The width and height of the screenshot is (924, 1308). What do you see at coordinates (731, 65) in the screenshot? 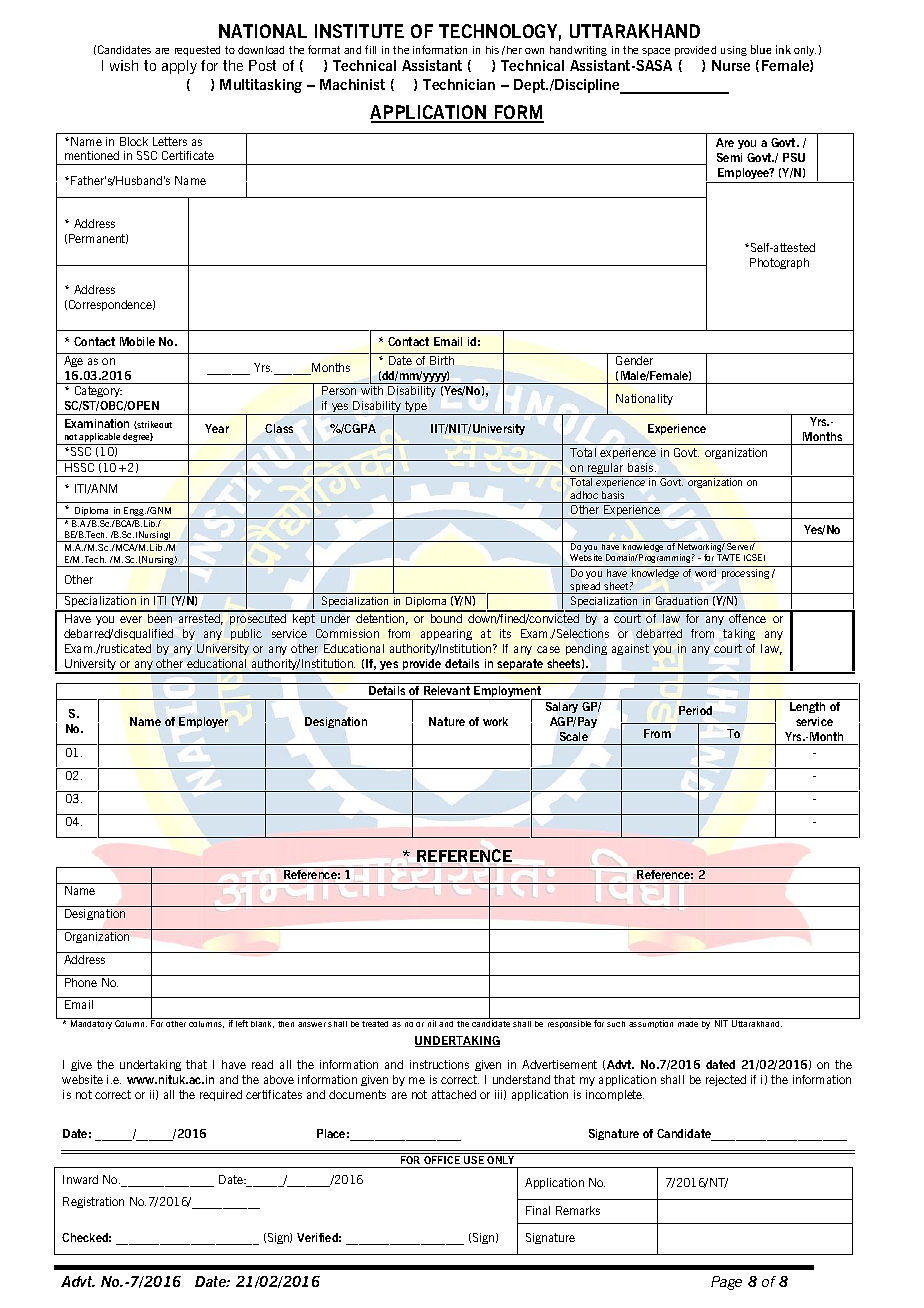
I see `Nurse` at bounding box center [731, 65].
